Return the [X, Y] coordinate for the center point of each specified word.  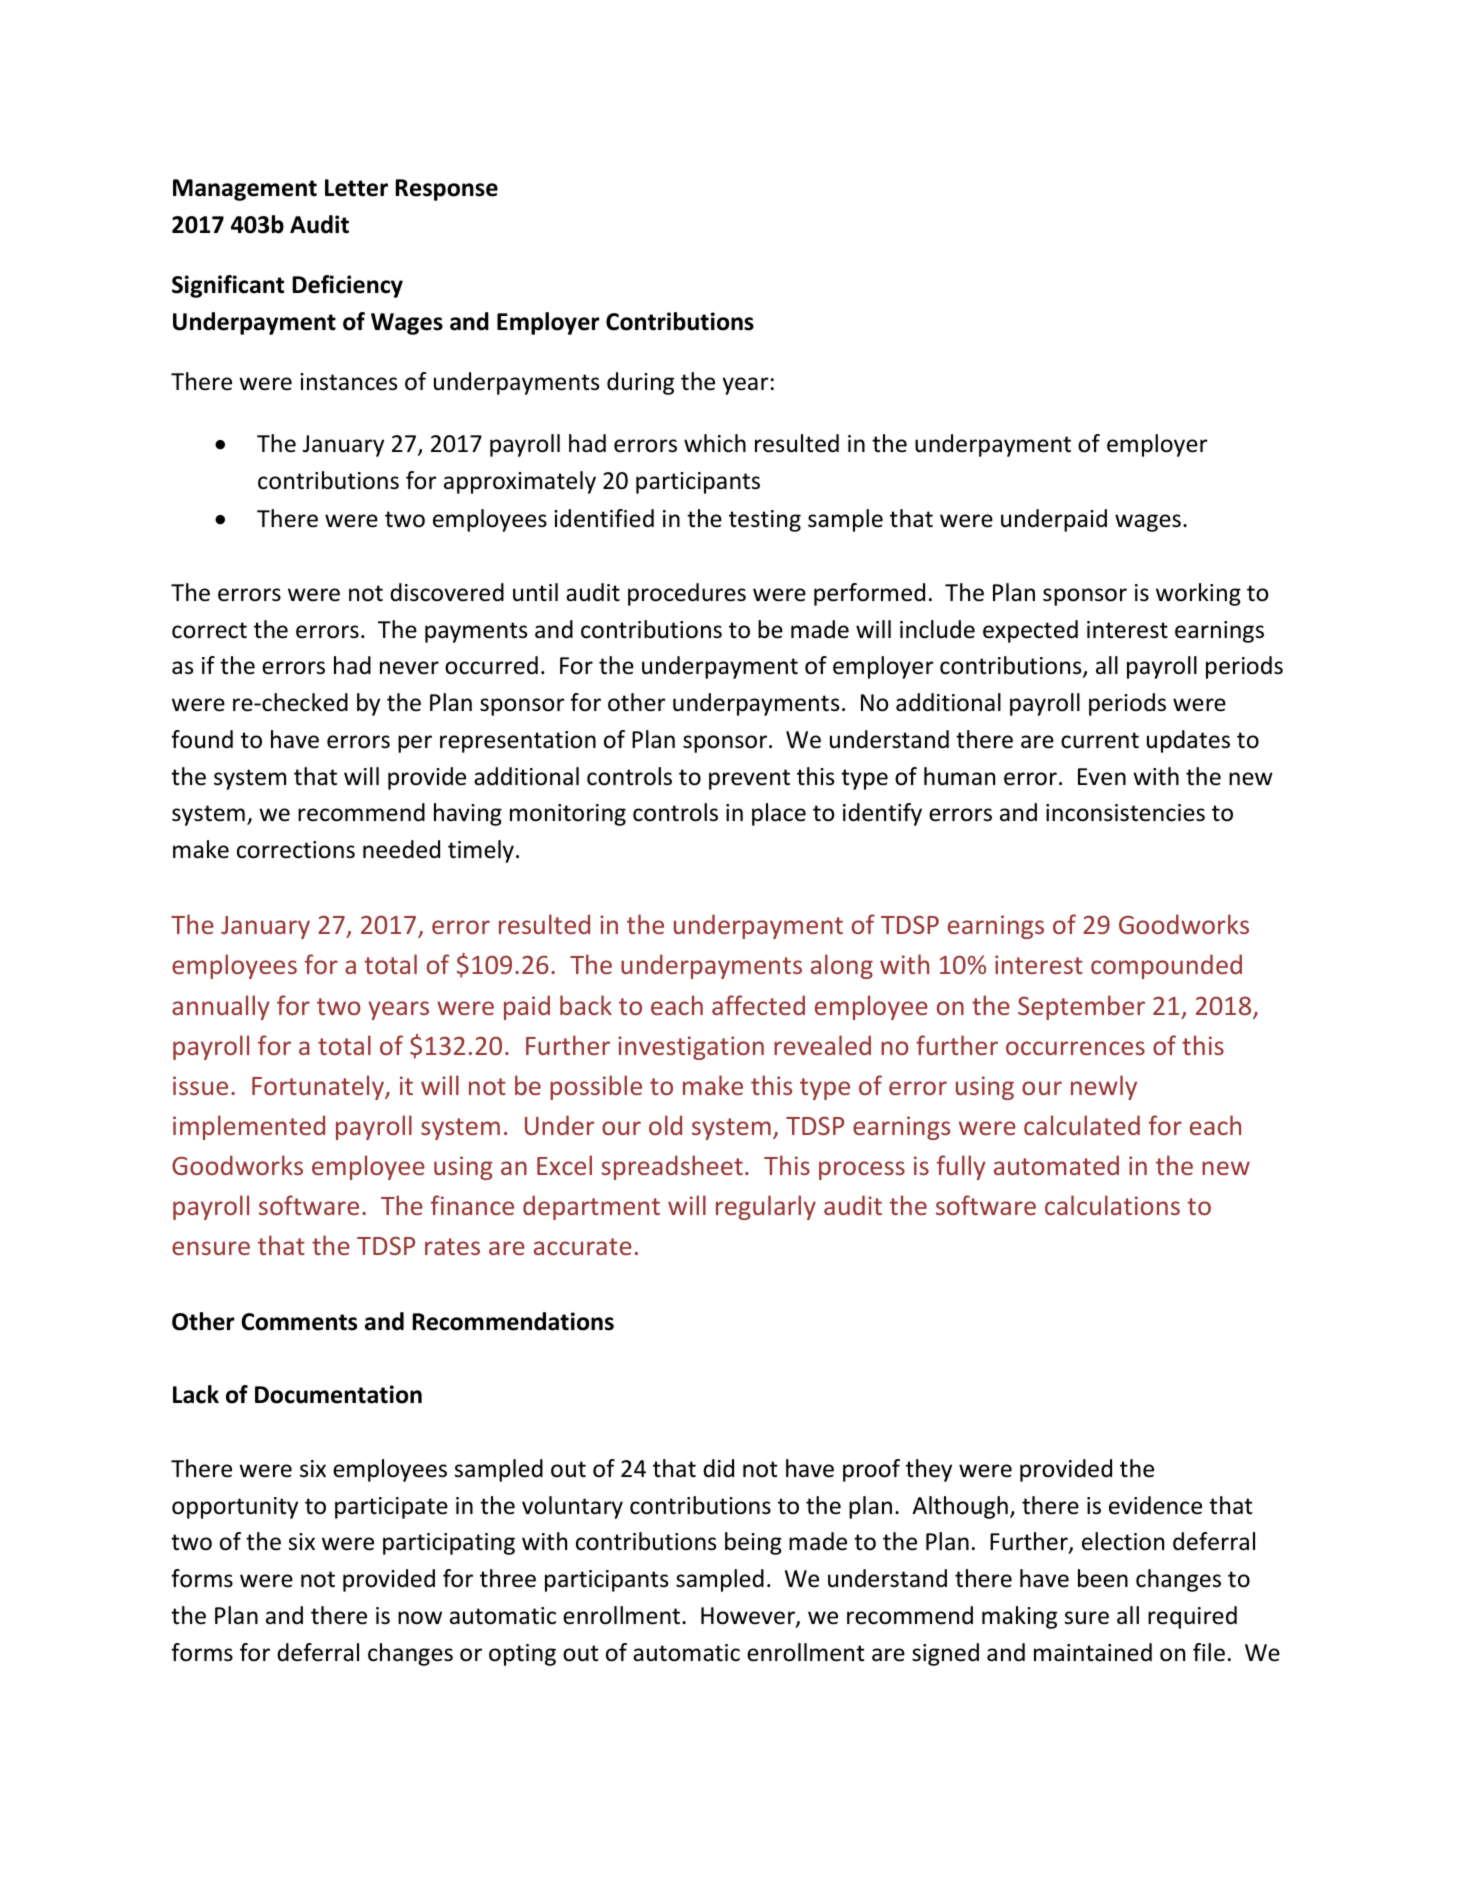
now [420, 1618]
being [753, 1543]
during [640, 383]
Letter [356, 188]
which [715, 443]
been [1103, 1578]
